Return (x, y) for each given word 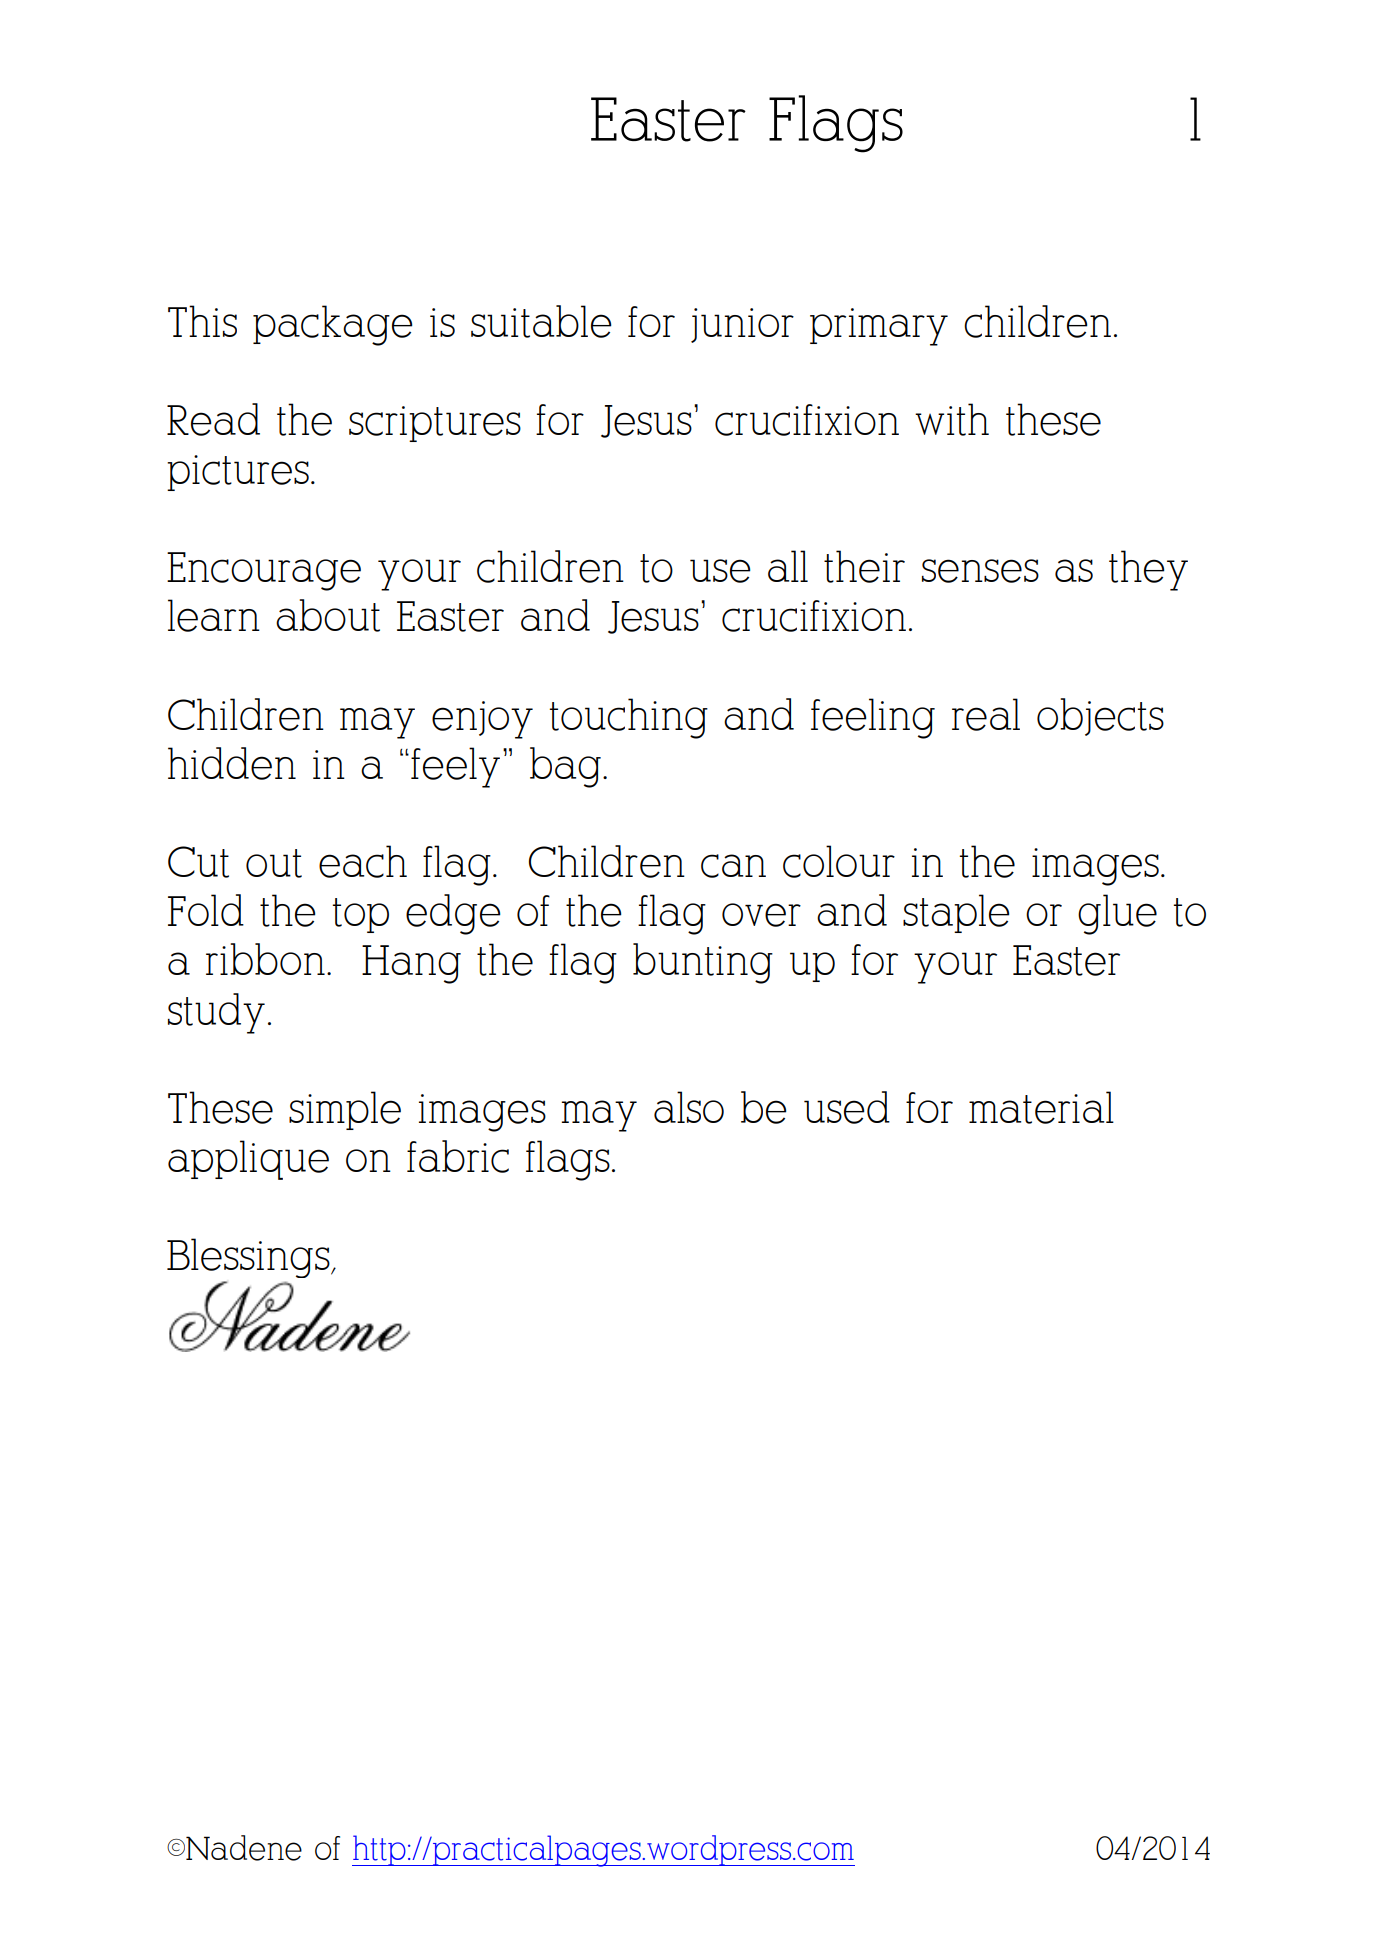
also (689, 1107)
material (1041, 1107)
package (333, 325)
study (216, 1013)
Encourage (264, 571)
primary (879, 327)
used (847, 1107)
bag (565, 767)
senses (980, 571)
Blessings (249, 1258)
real (986, 714)
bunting (703, 963)
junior (742, 325)
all (788, 566)
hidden (232, 763)
